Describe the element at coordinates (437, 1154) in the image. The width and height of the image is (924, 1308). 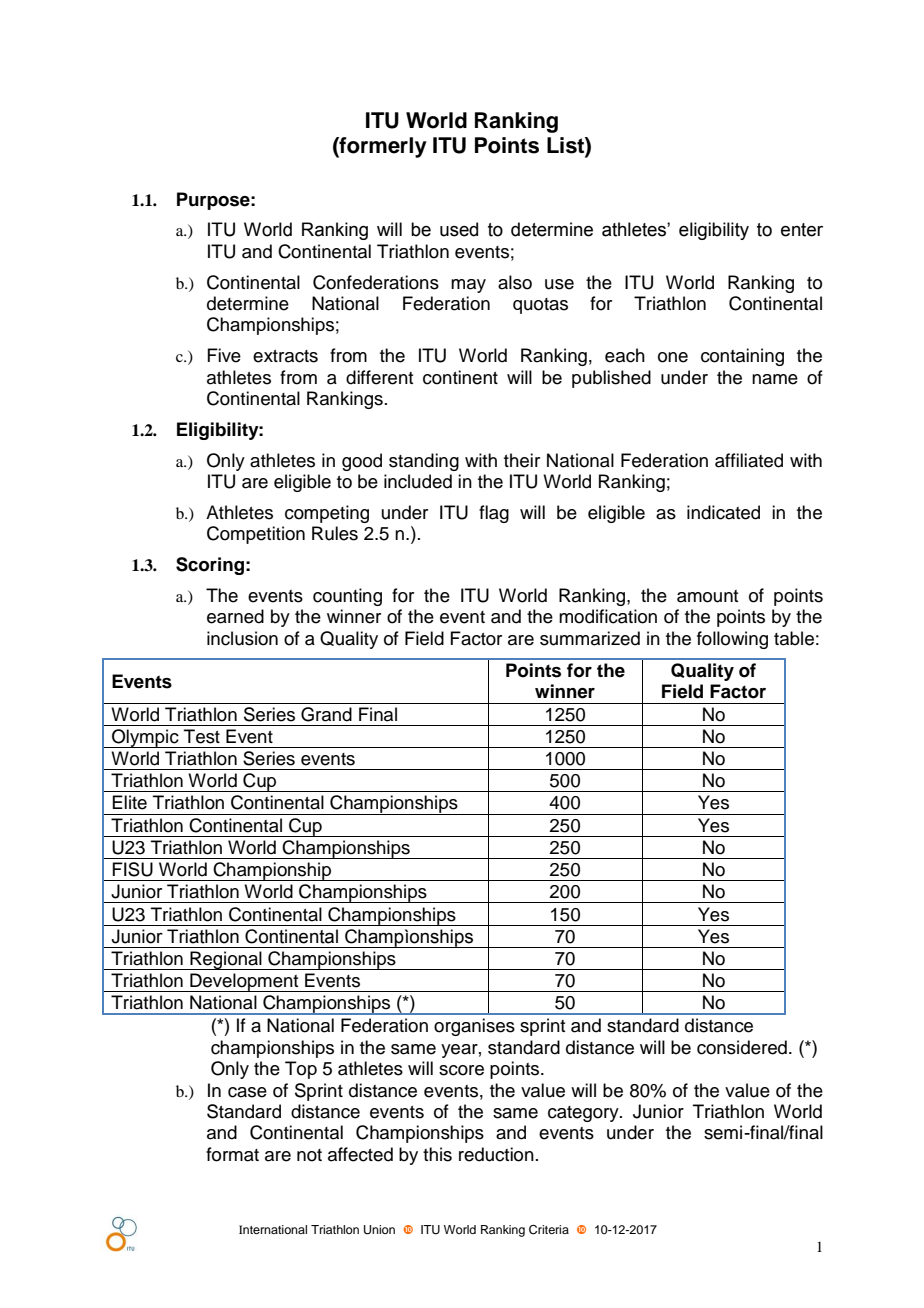
I see `this` at that location.
